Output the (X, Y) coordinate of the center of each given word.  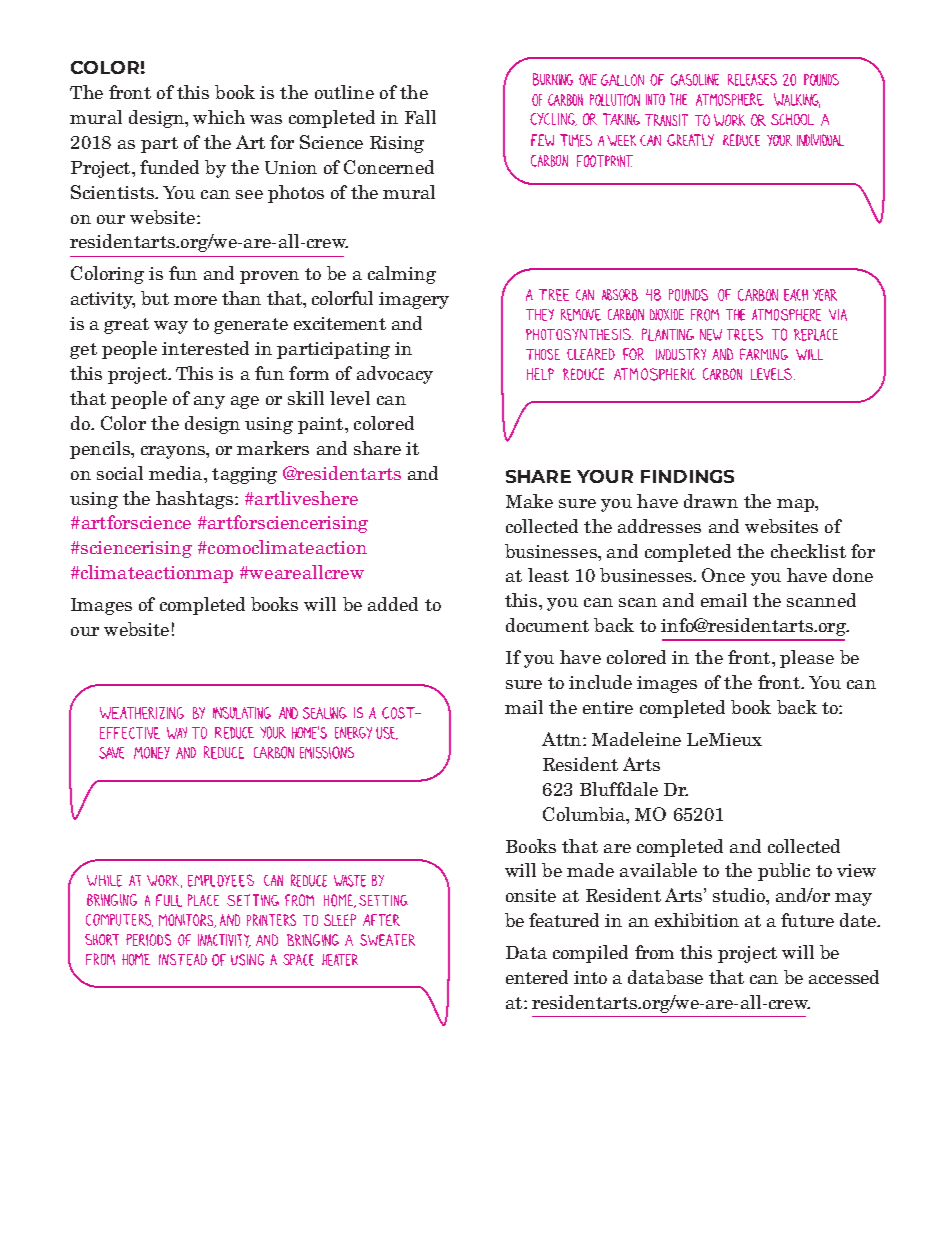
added (393, 604)
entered (537, 977)
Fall (420, 117)
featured (564, 920)
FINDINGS (687, 476)
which (219, 117)
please (807, 659)
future (807, 920)
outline (344, 92)
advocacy (395, 375)
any (209, 402)
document (547, 625)
